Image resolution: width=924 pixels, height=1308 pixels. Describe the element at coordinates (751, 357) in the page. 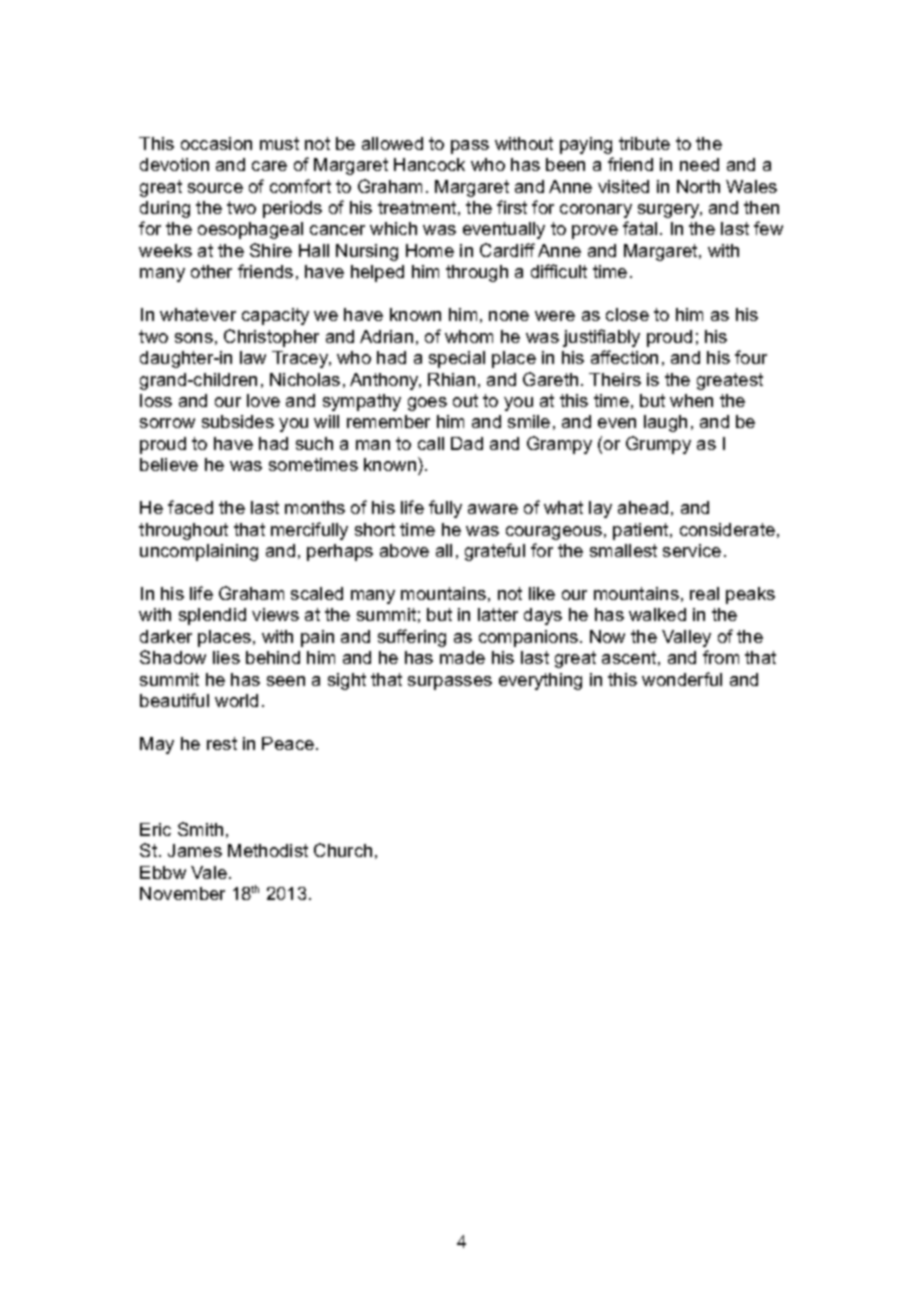

I see `four` at that location.
